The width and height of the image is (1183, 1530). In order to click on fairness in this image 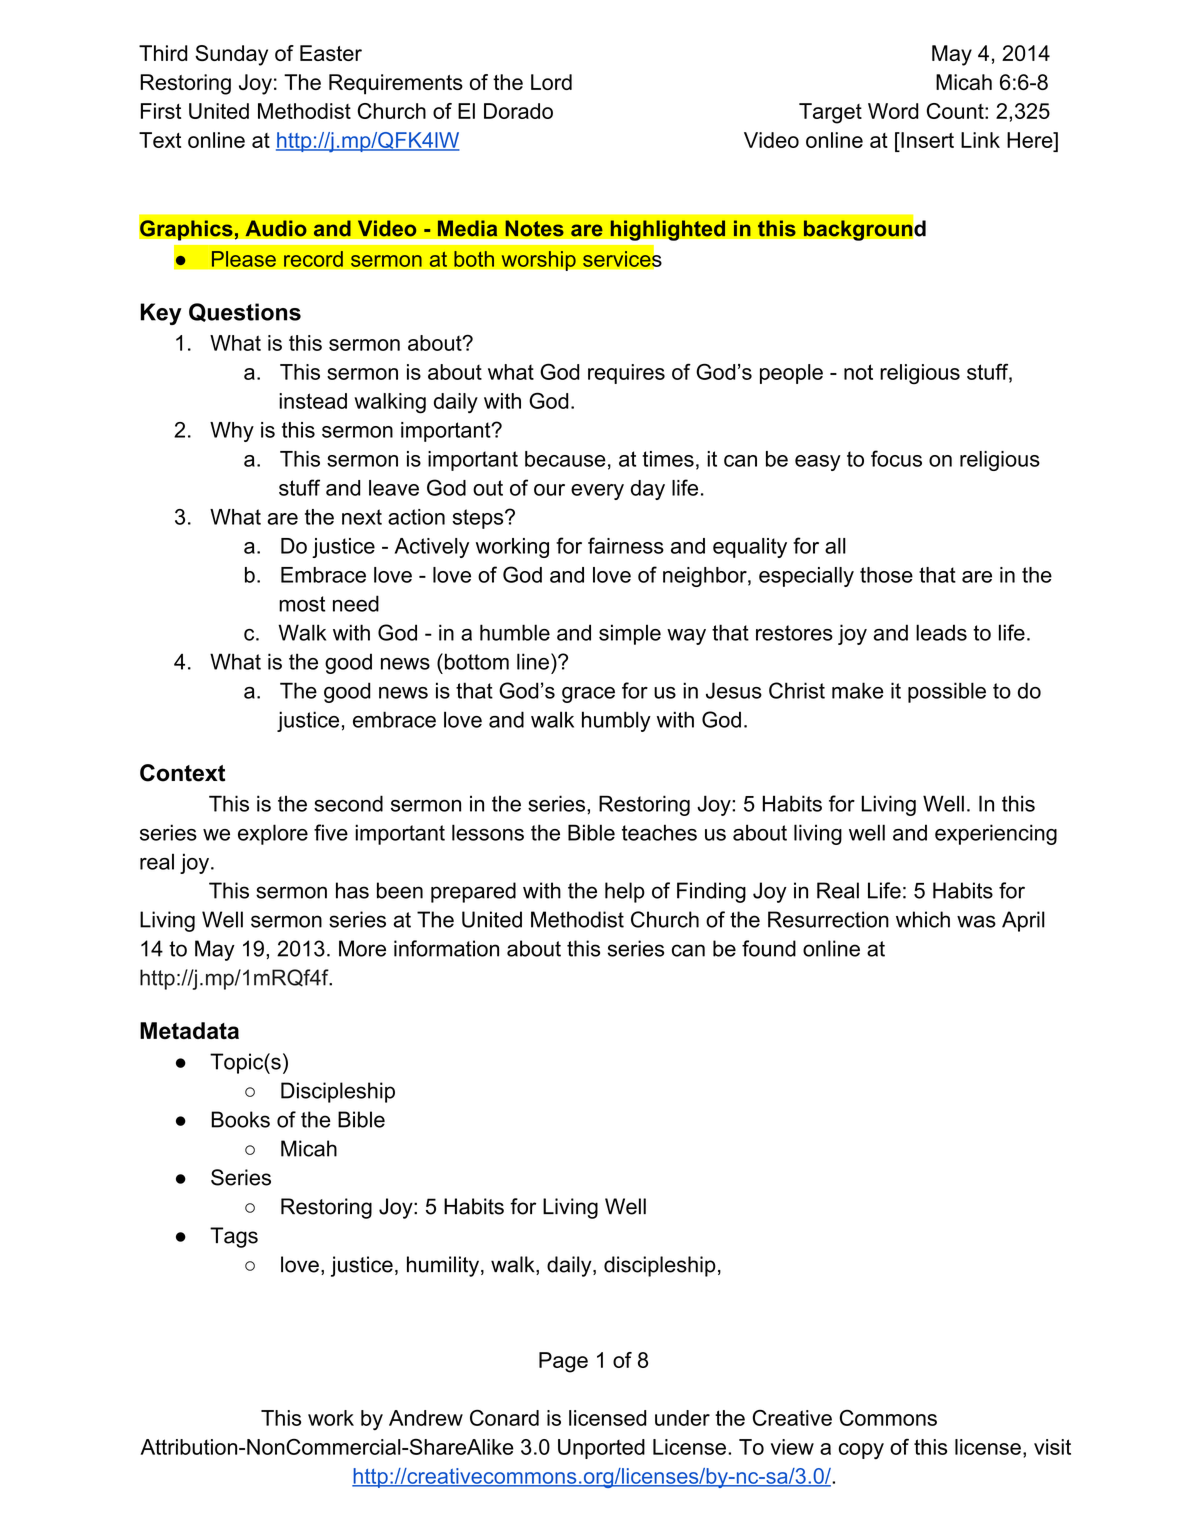, I will do `click(626, 545)`.
